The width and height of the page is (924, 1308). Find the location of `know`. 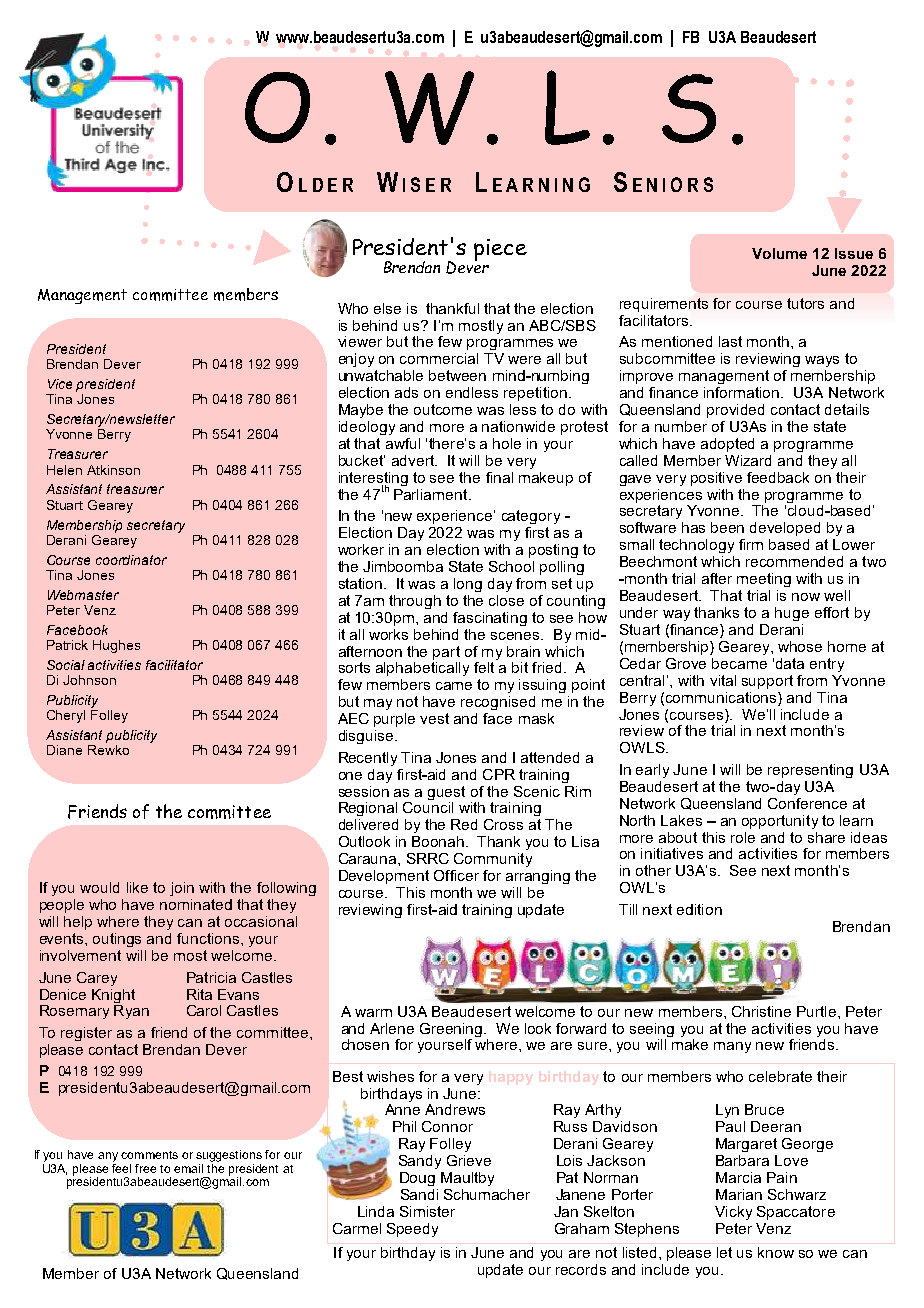

know is located at coordinates (776, 1252).
